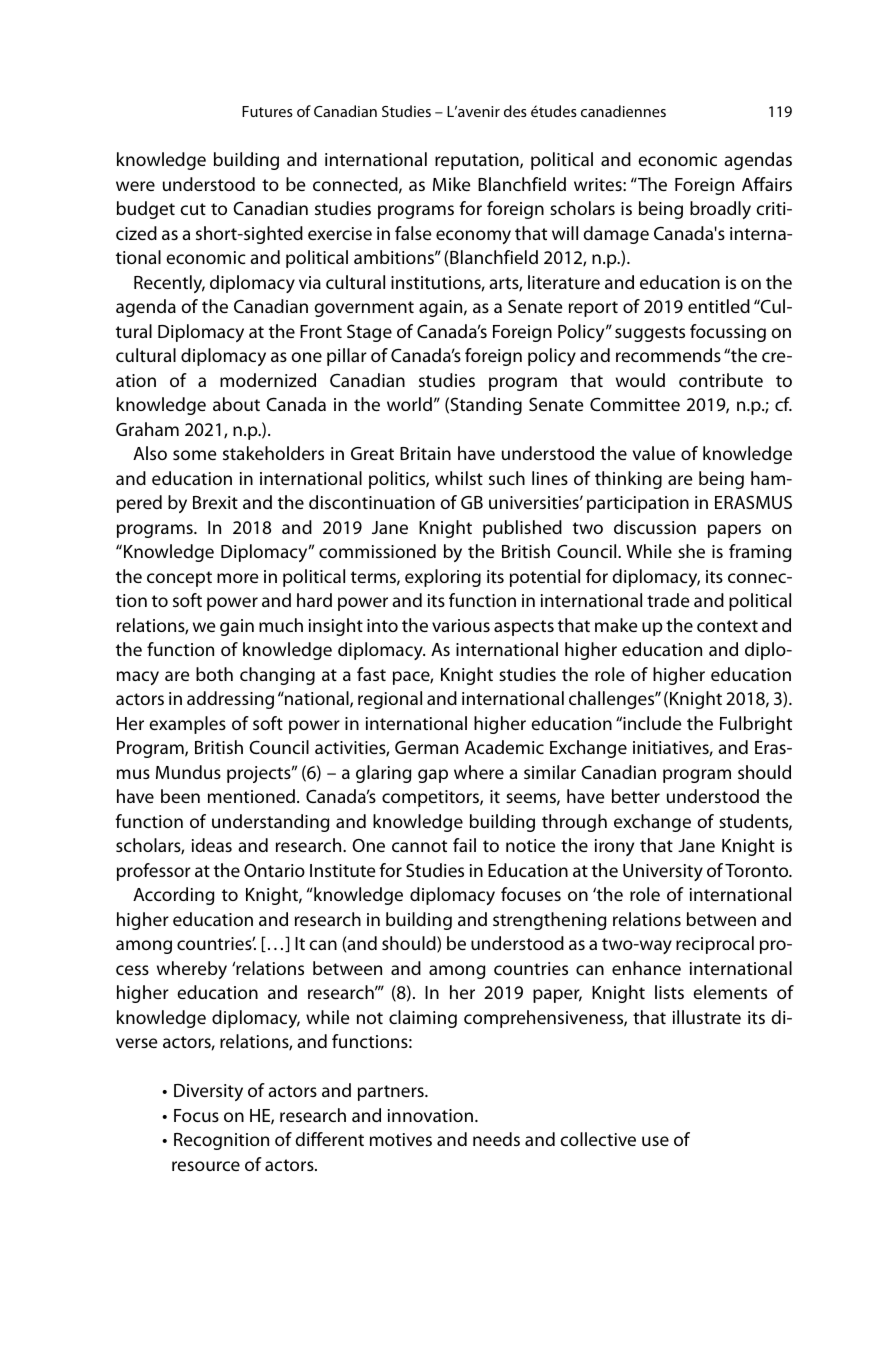 The image size is (896, 1360). What do you see at coordinates (496, 1139) in the screenshot?
I see `needs` at bounding box center [496, 1139].
